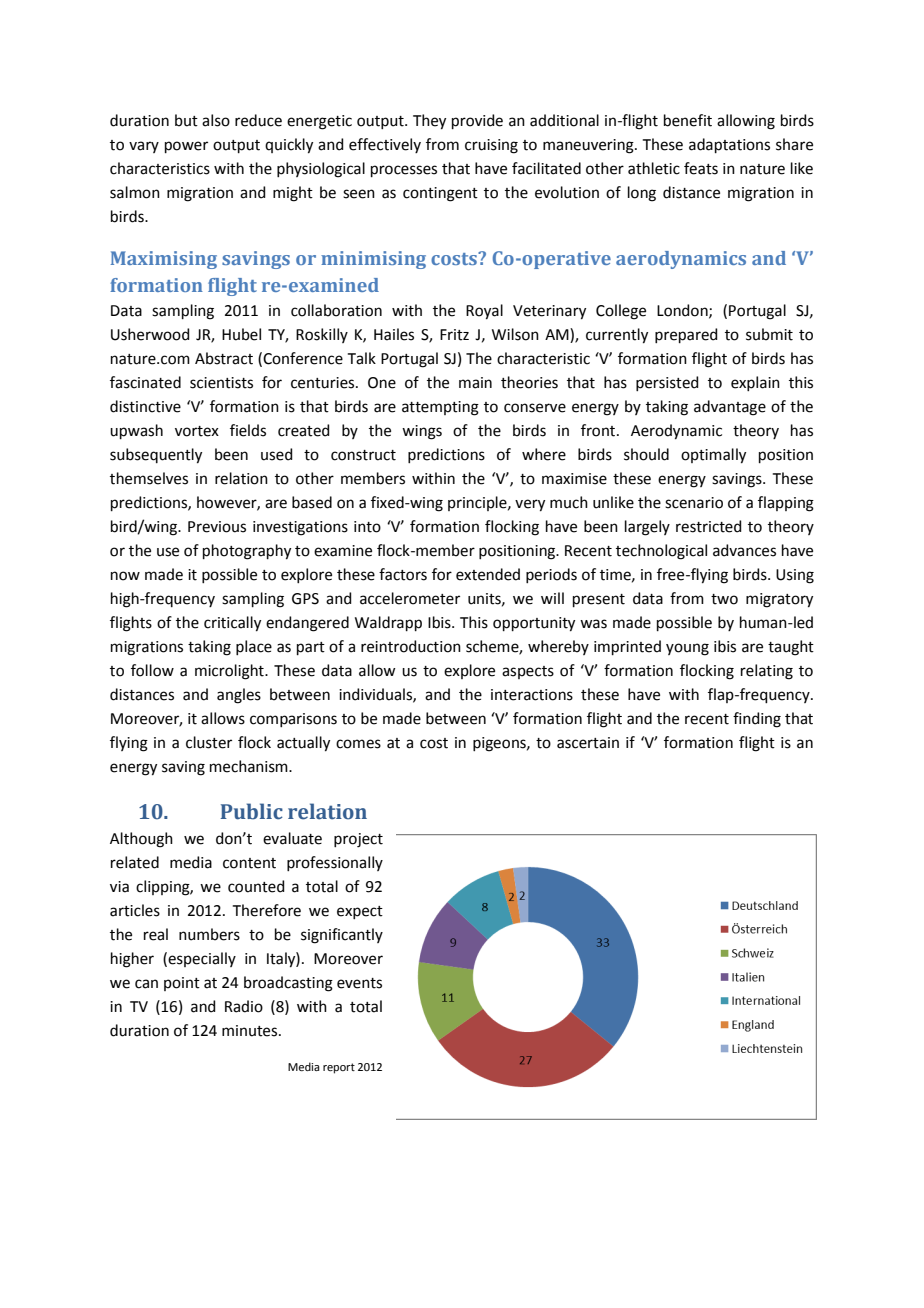 The height and width of the image is (1308, 924). I want to click on optimally, so click(713, 456).
